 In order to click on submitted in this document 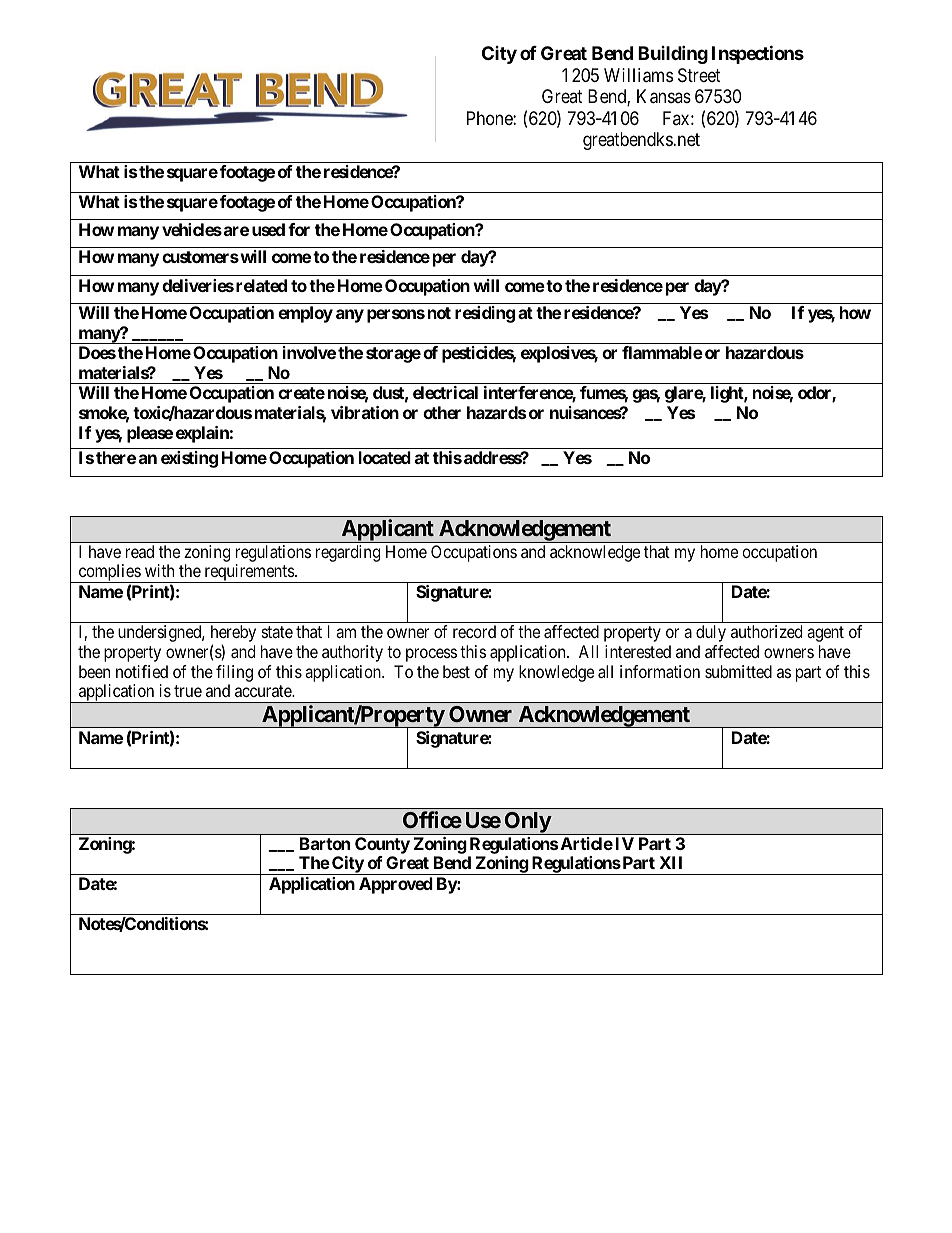, I will do `click(738, 671)`.
